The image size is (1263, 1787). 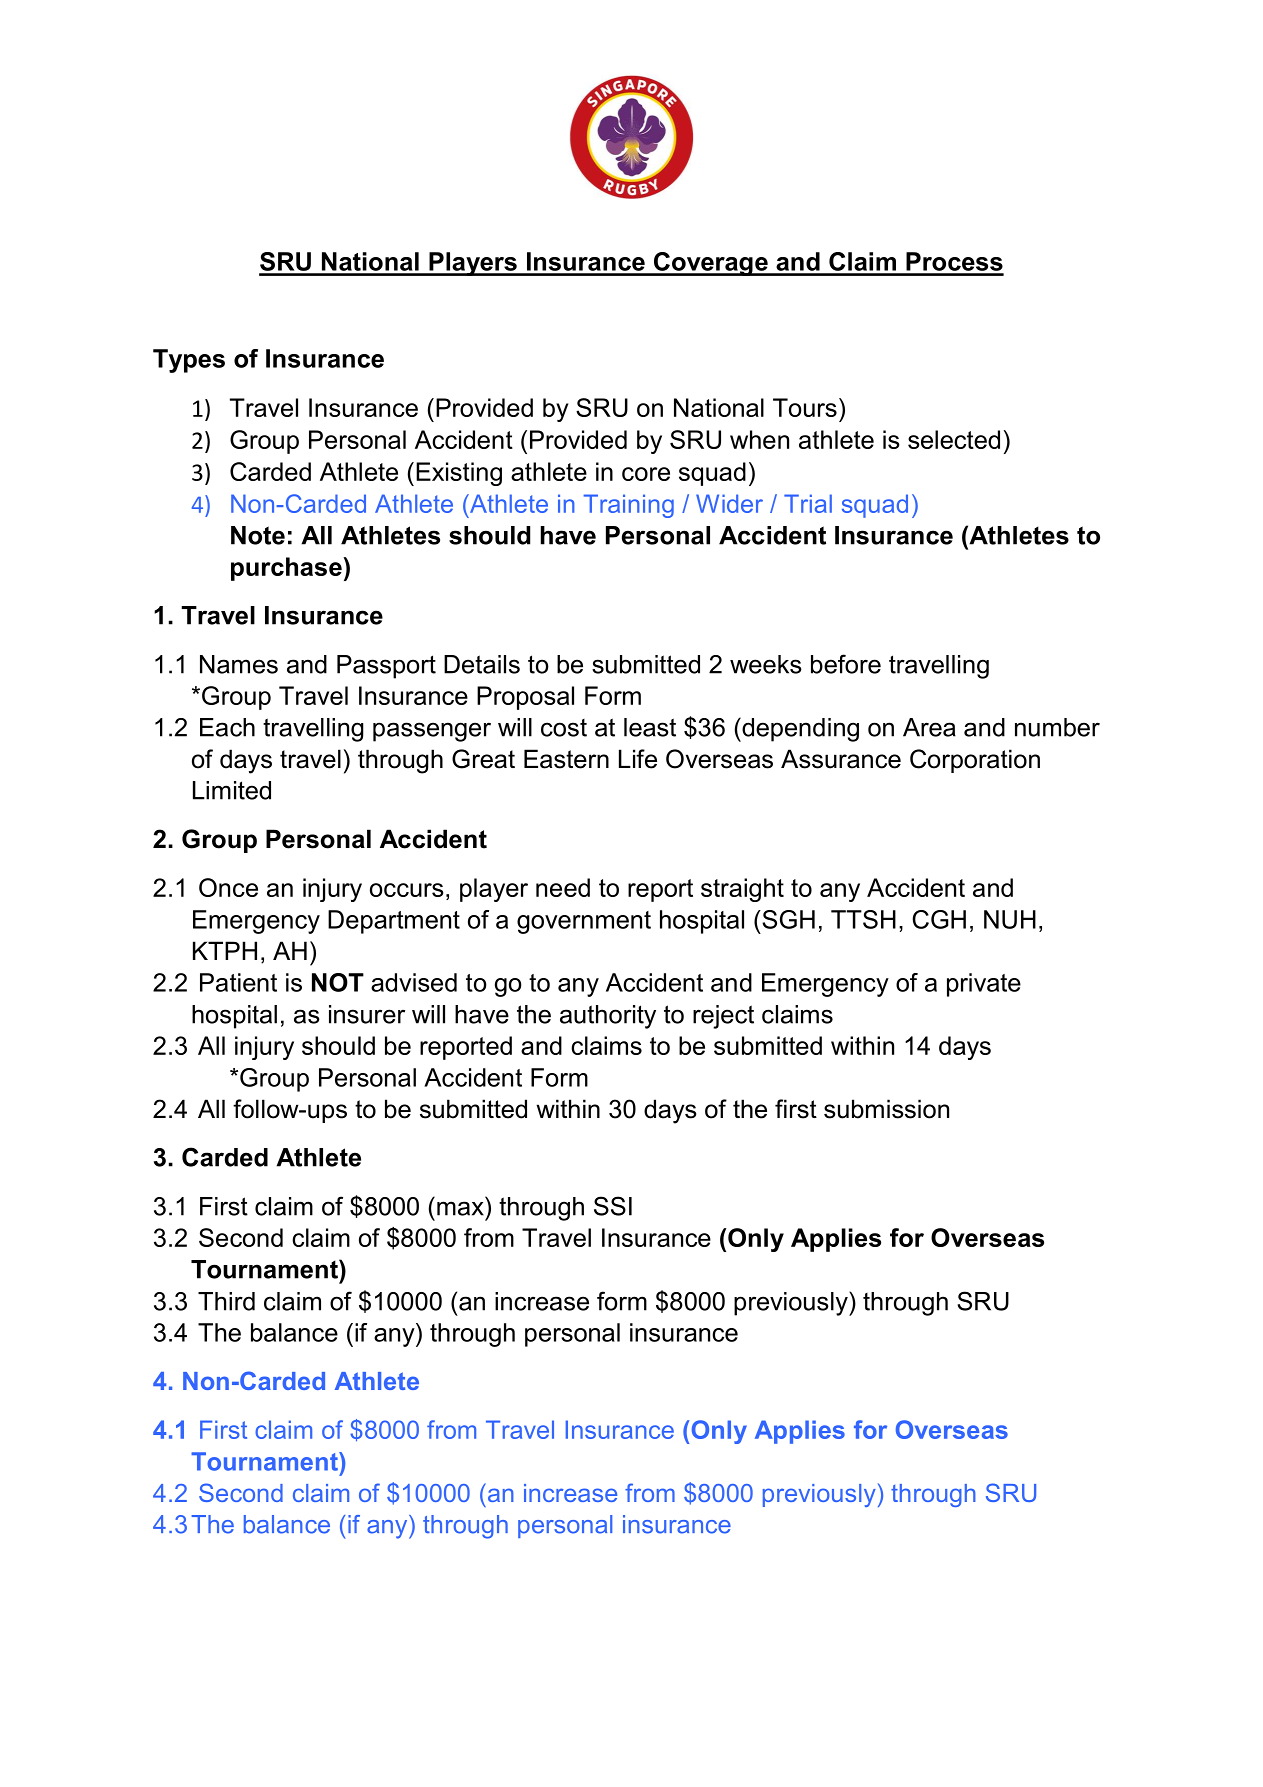 I want to click on authority, so click(x=608, y=1017).
